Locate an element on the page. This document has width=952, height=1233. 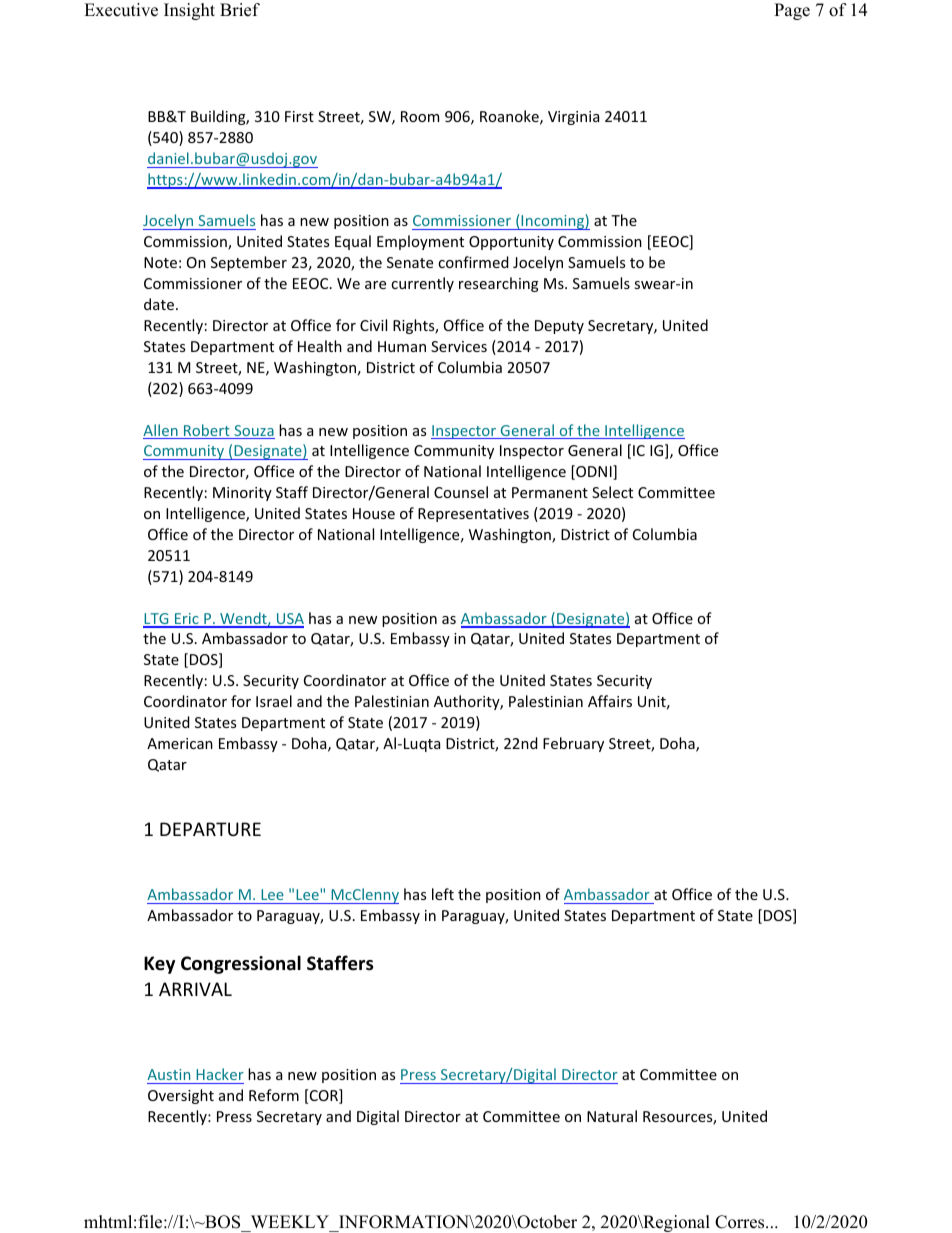
Room is located at coordinates (420, 116).
